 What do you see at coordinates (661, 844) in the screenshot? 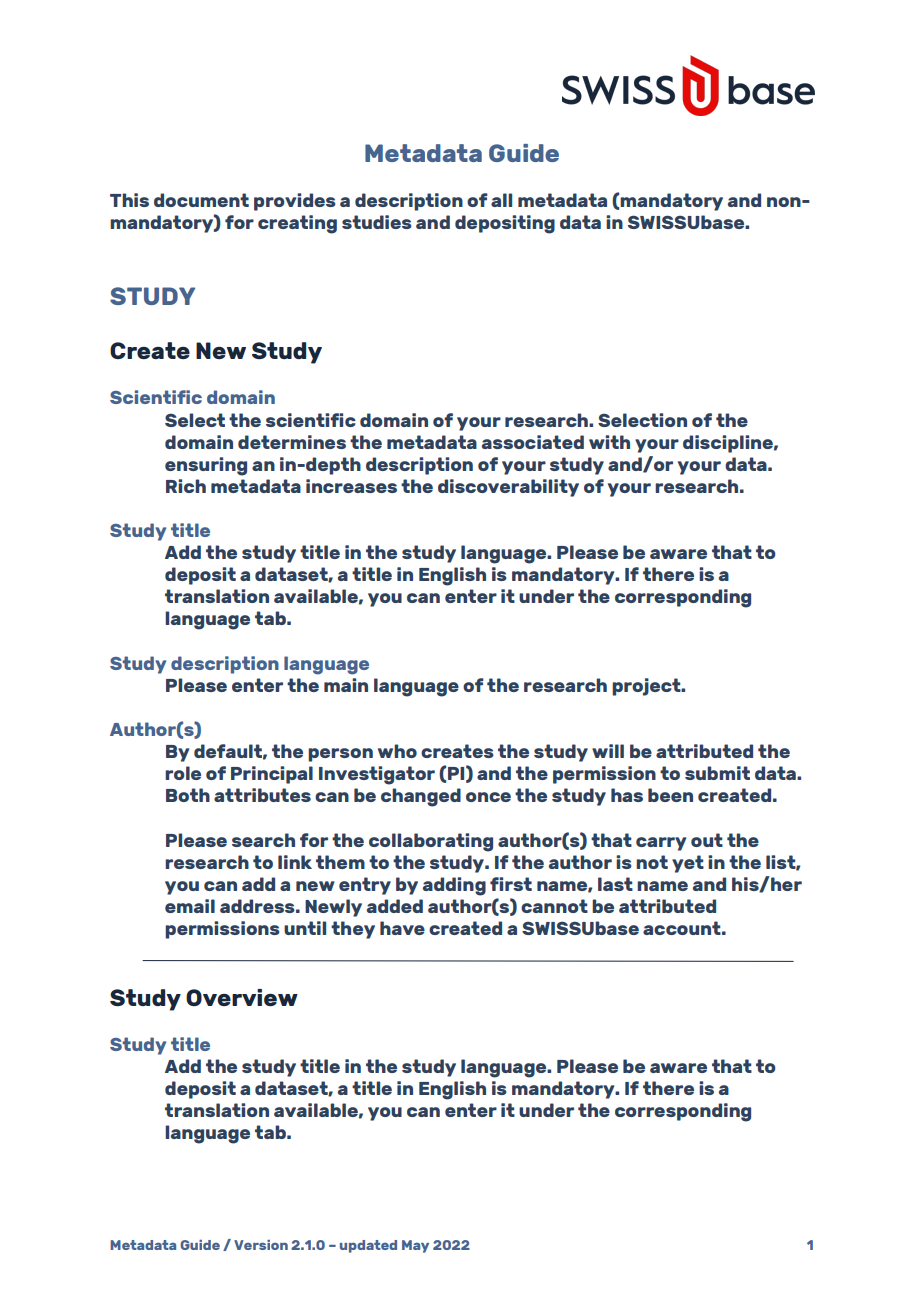
I see `carry` at bounding box center [661, 844].
